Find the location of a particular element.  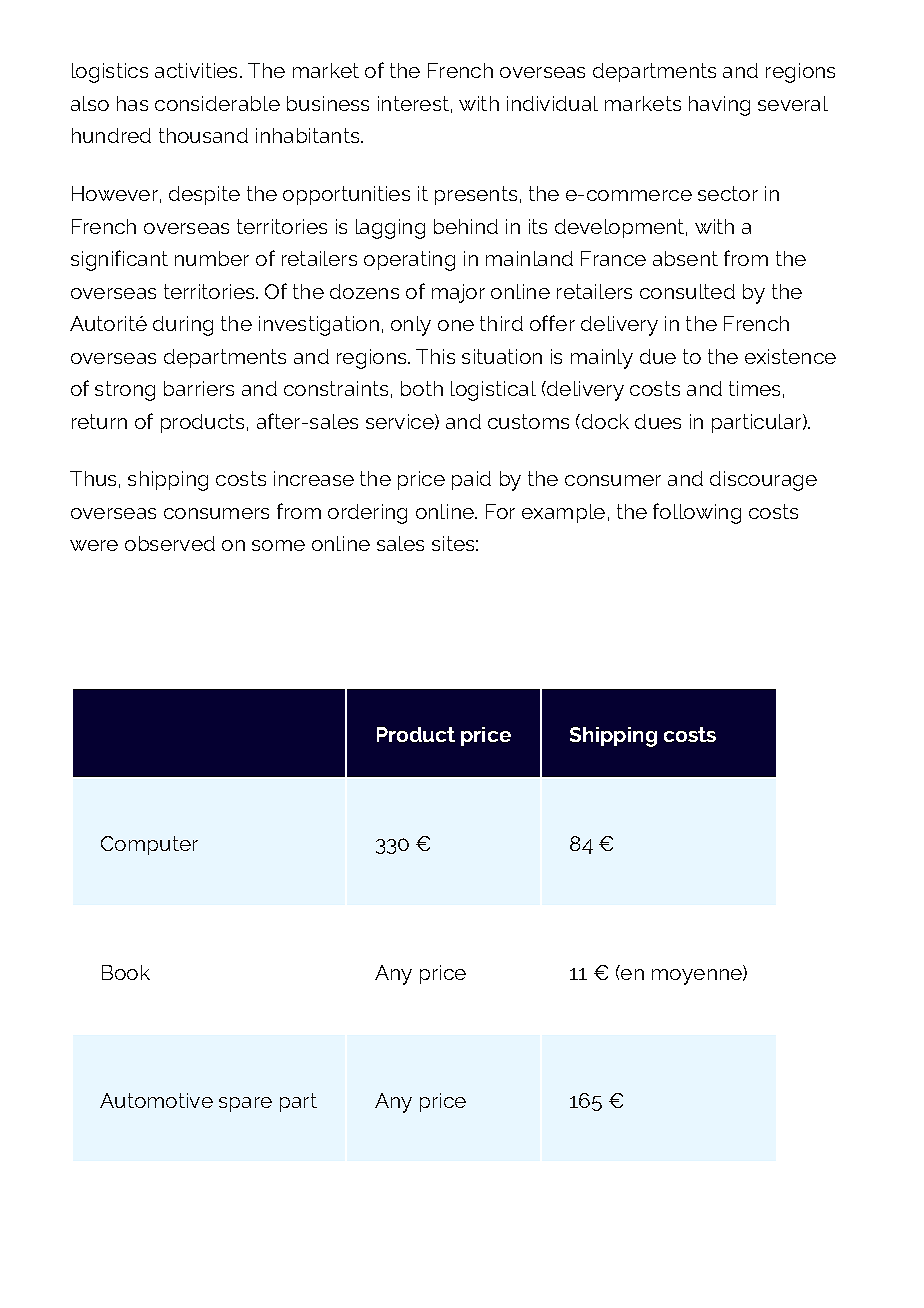

following is located at coordinates (697, 513).
